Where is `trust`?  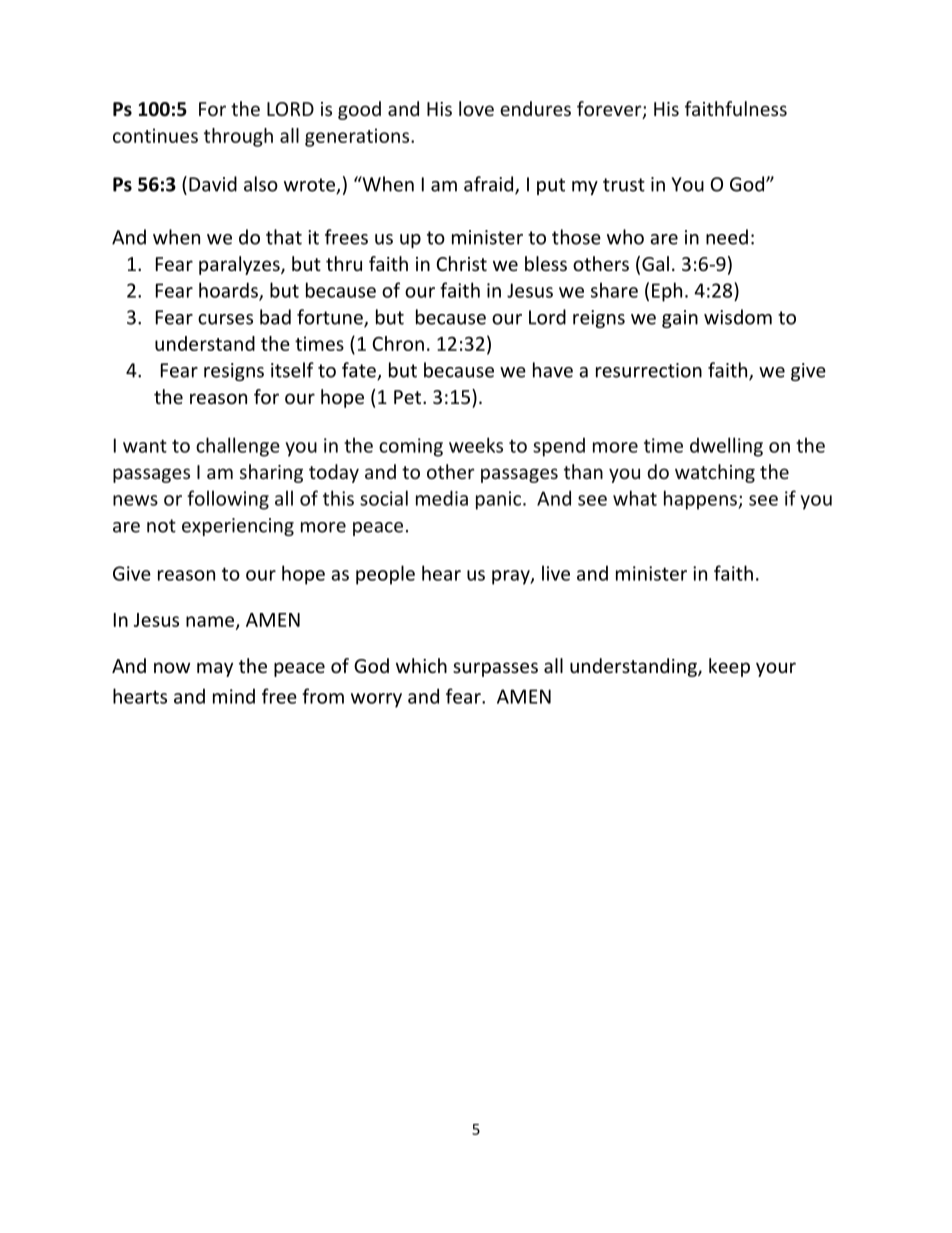 trust is located at coordinates (624, 185).
